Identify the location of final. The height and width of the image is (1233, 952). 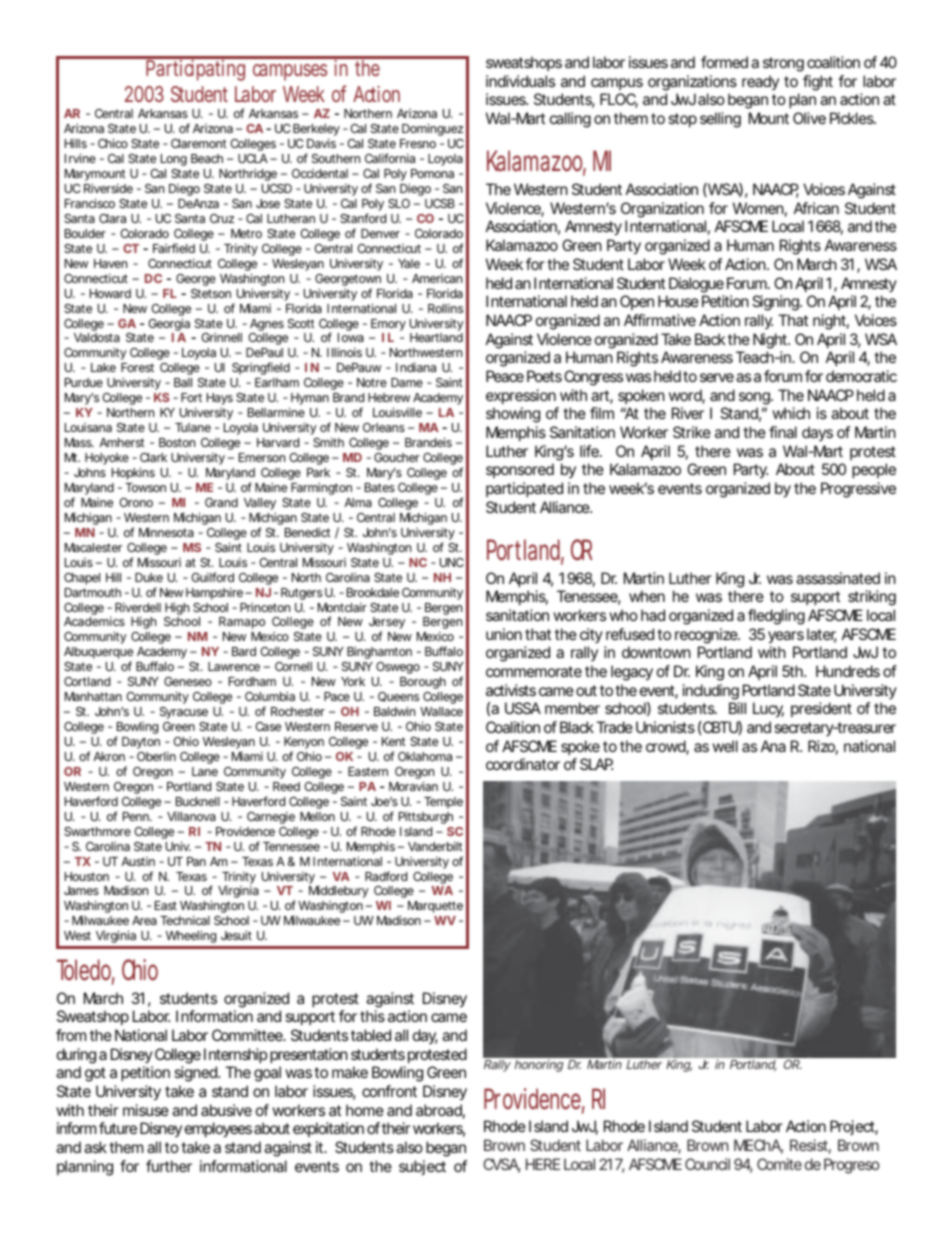
(783, 432).
